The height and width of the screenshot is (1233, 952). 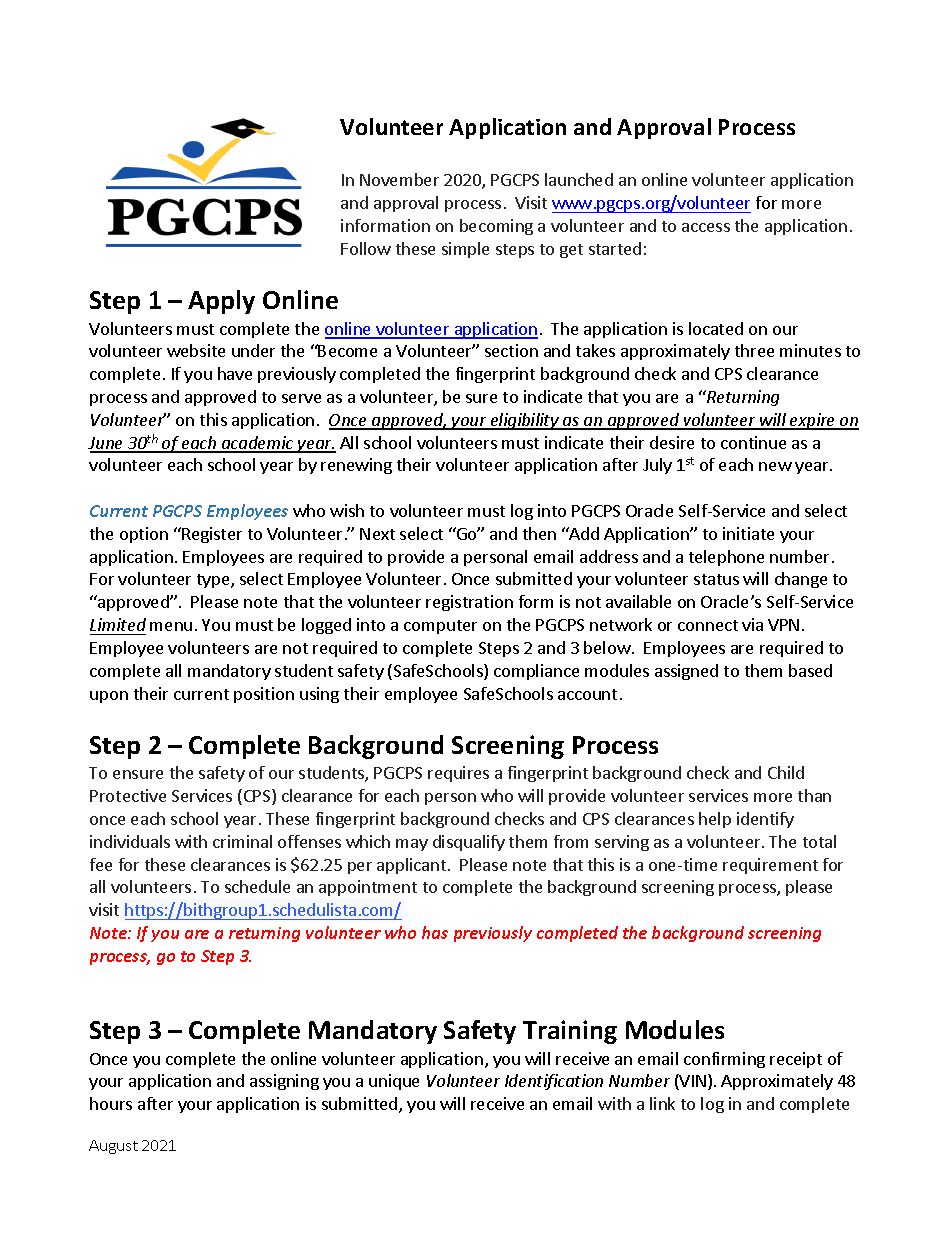 What do you see at coordinates (706, 227) in the screenshot?
I see `access` at bounding box center [706, 227].
